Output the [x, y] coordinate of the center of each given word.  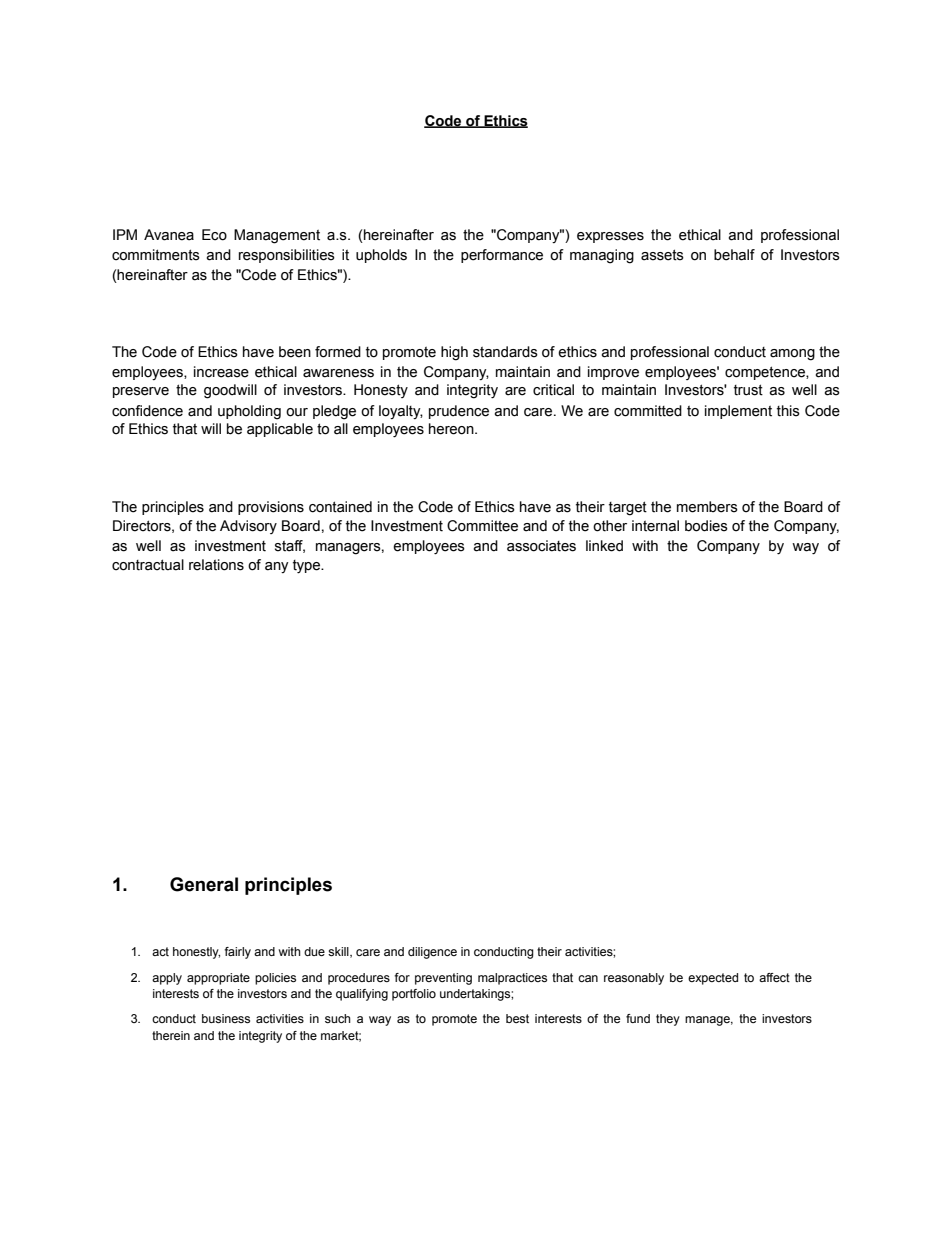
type [308, 567]
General [204, 884]
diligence [432, 953]
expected [713, 979]
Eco [214, 235]
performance [502, 256]
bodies [706, 526]
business [226, 1018]
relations [216, 565]
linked [604, 546]
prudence [459, 412]
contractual [148, 565]
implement [738, 412]
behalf [734, 255]
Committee [482, 526]
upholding [249, 412]
